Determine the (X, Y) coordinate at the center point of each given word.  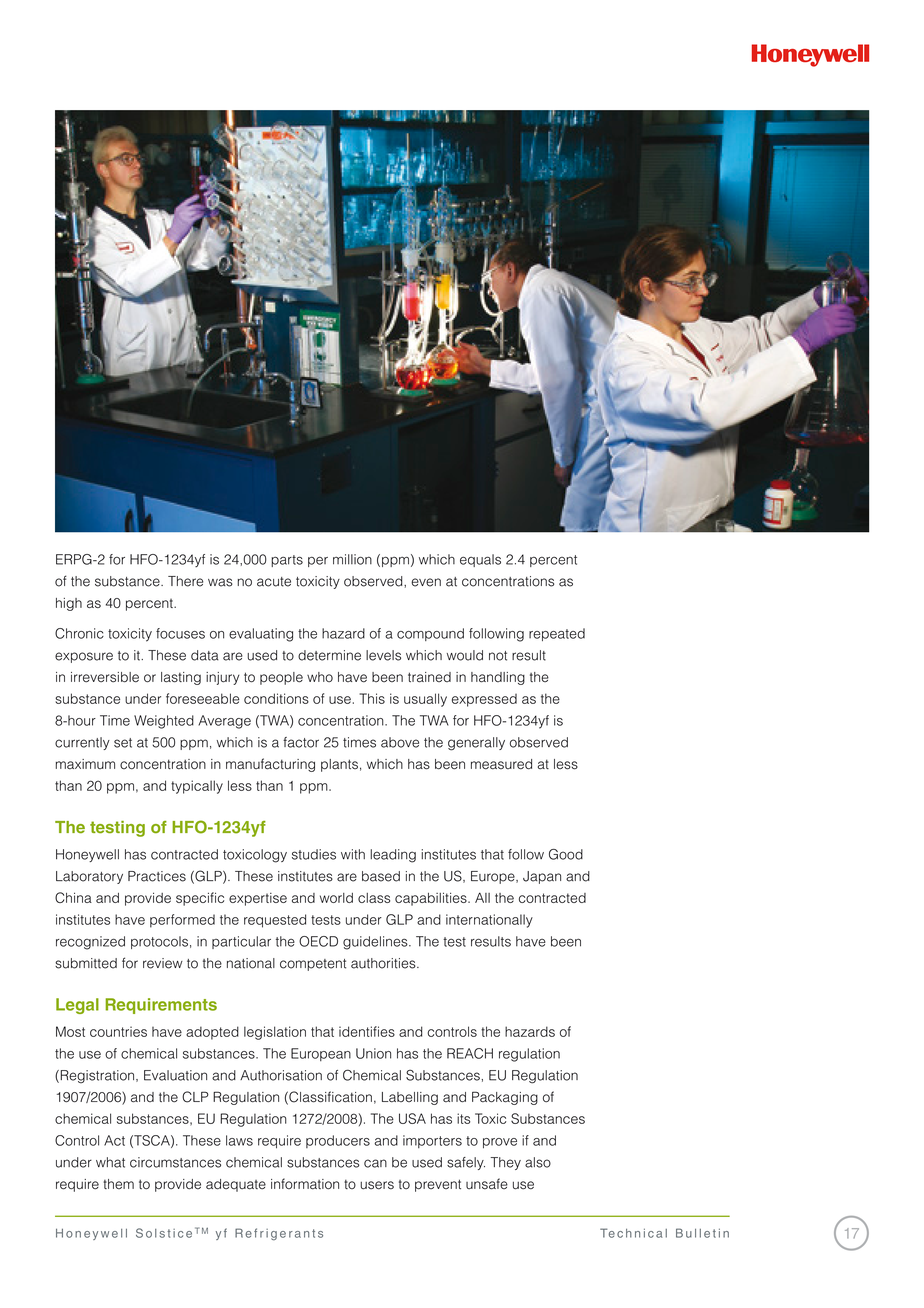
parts (287, 561)
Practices (157, 876)
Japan (542, 877)
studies (314, 854)
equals (480, 560)
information (305, 1184)
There (185, 581)
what (110, 1162)
